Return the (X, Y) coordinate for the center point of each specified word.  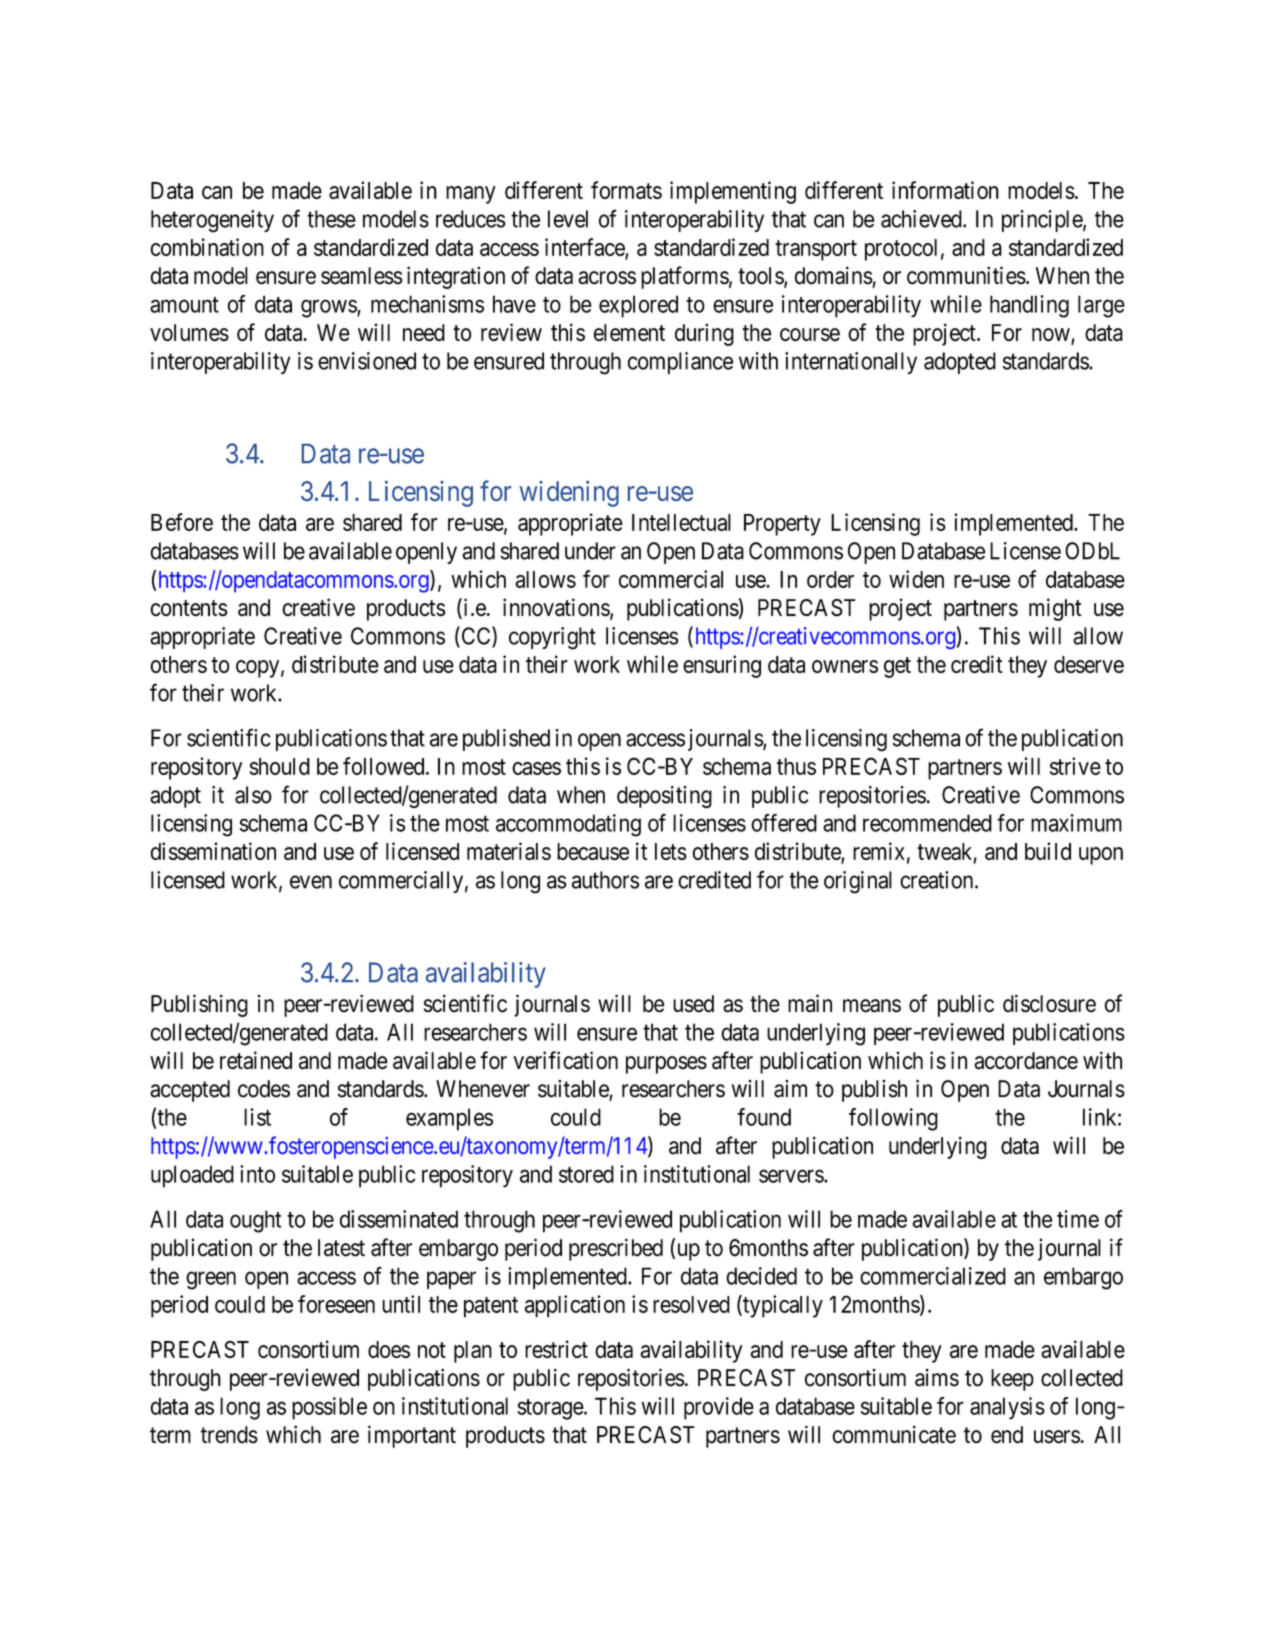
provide (719, 1408)
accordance (1026, 1061)
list (257, 1117)
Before (182, 522)
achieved (922, 219)
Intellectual (681, 522)
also (253, 795)
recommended (927, 823)
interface (585, 248)
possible (329, 1408)
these (331, 219)
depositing (664, 797)
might (1055, 609)
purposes (666, 1065)
